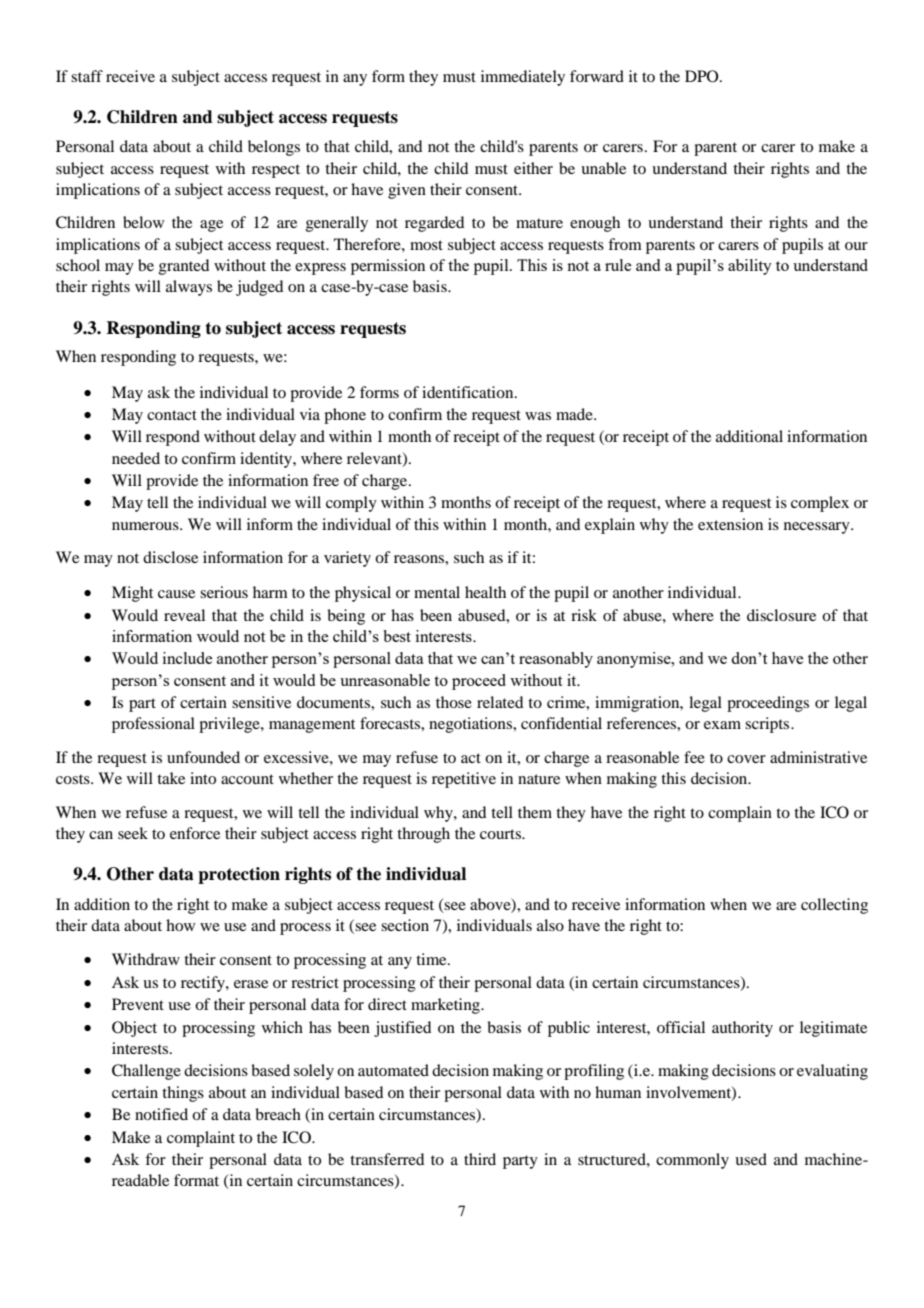  I want to click on notified, so click(161, 1114).
